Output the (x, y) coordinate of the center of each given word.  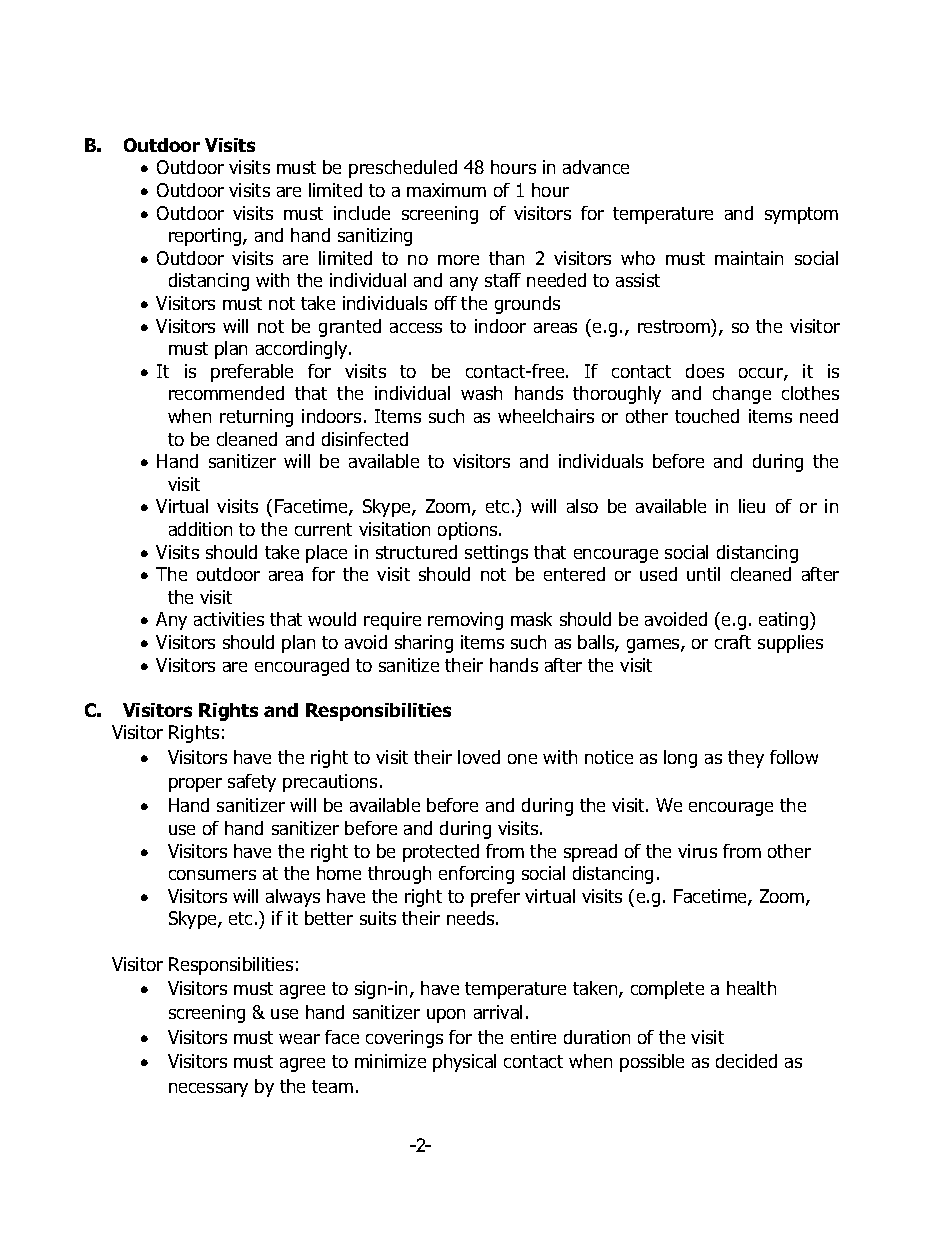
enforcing (476, 875)
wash (481, 393)
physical (464, 1063)
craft (733, 642)
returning (256, 418)
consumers (212, 875)
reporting (206, 237)
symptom (801, 215)
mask (531, 619)
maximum (446, 190)
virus (697, 851)
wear (299, 1039)
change (742, 395)
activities (229, 619)
